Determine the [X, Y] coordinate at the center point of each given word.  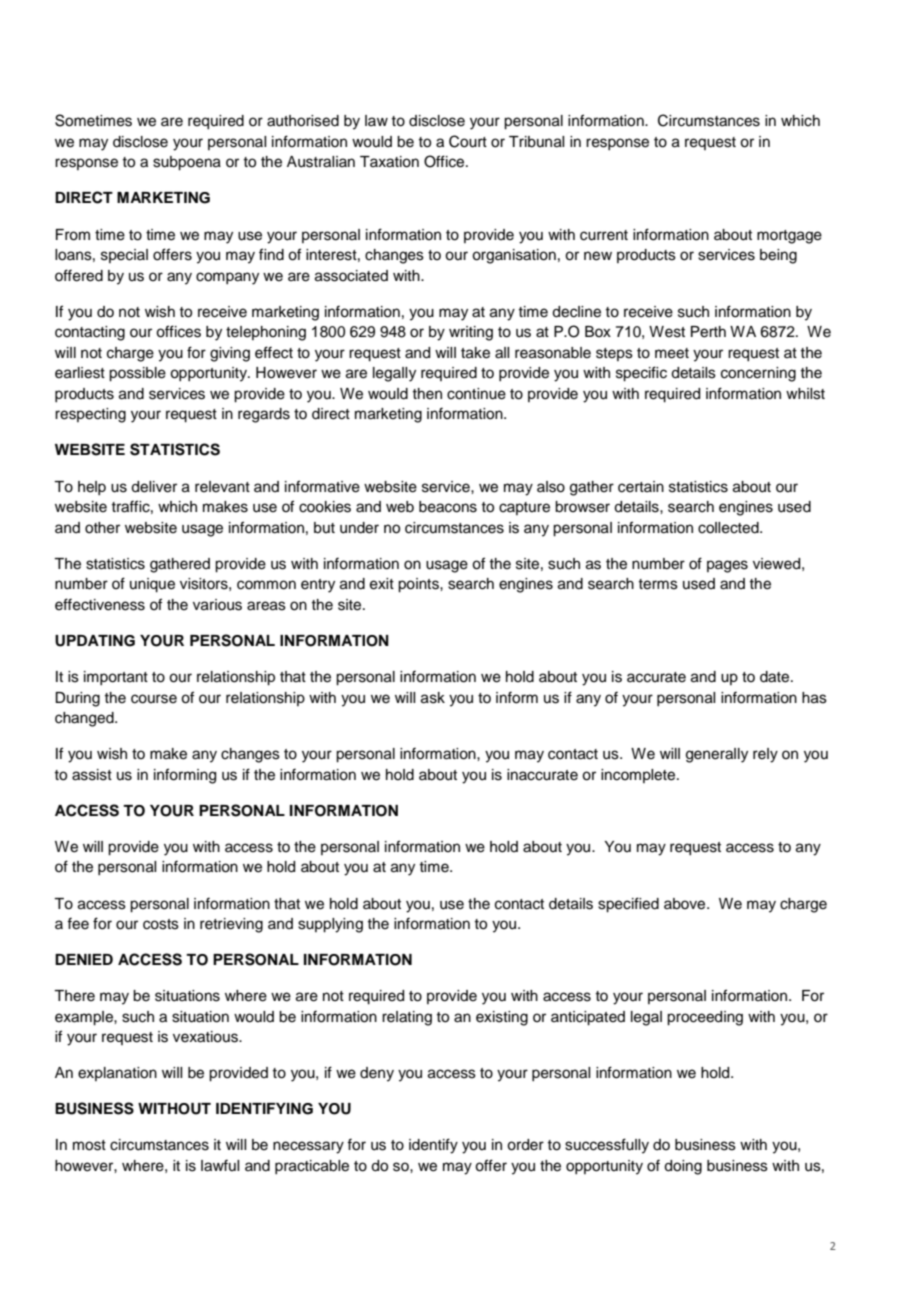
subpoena [187, 163]
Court [468, 141]
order [525, 1145]
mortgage [789, 237]
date [776, 677]
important [116, 678]
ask [433, 698]
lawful [220, 1165]
